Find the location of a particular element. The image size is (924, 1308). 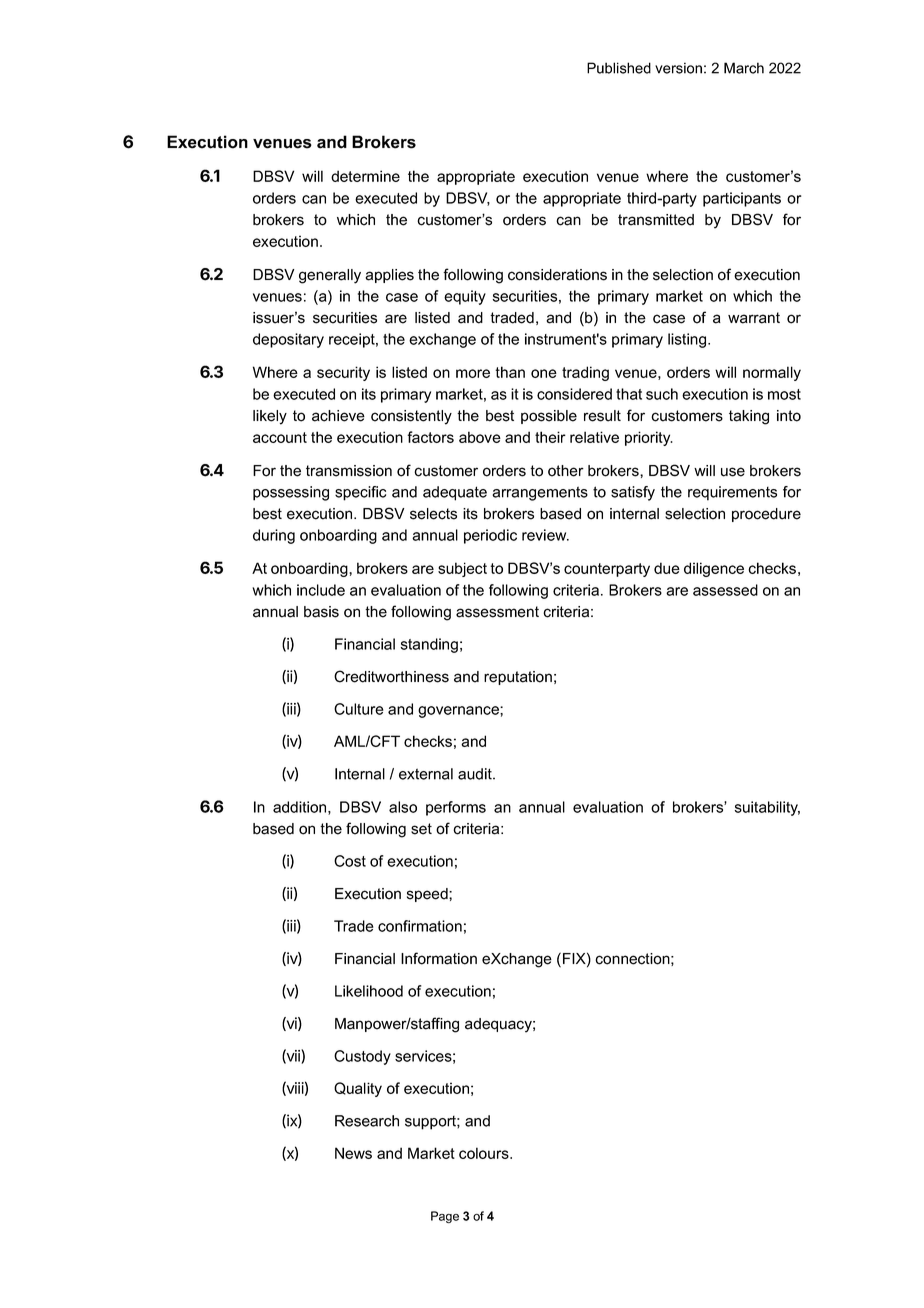

determine is located at coordinates (365, 176).
